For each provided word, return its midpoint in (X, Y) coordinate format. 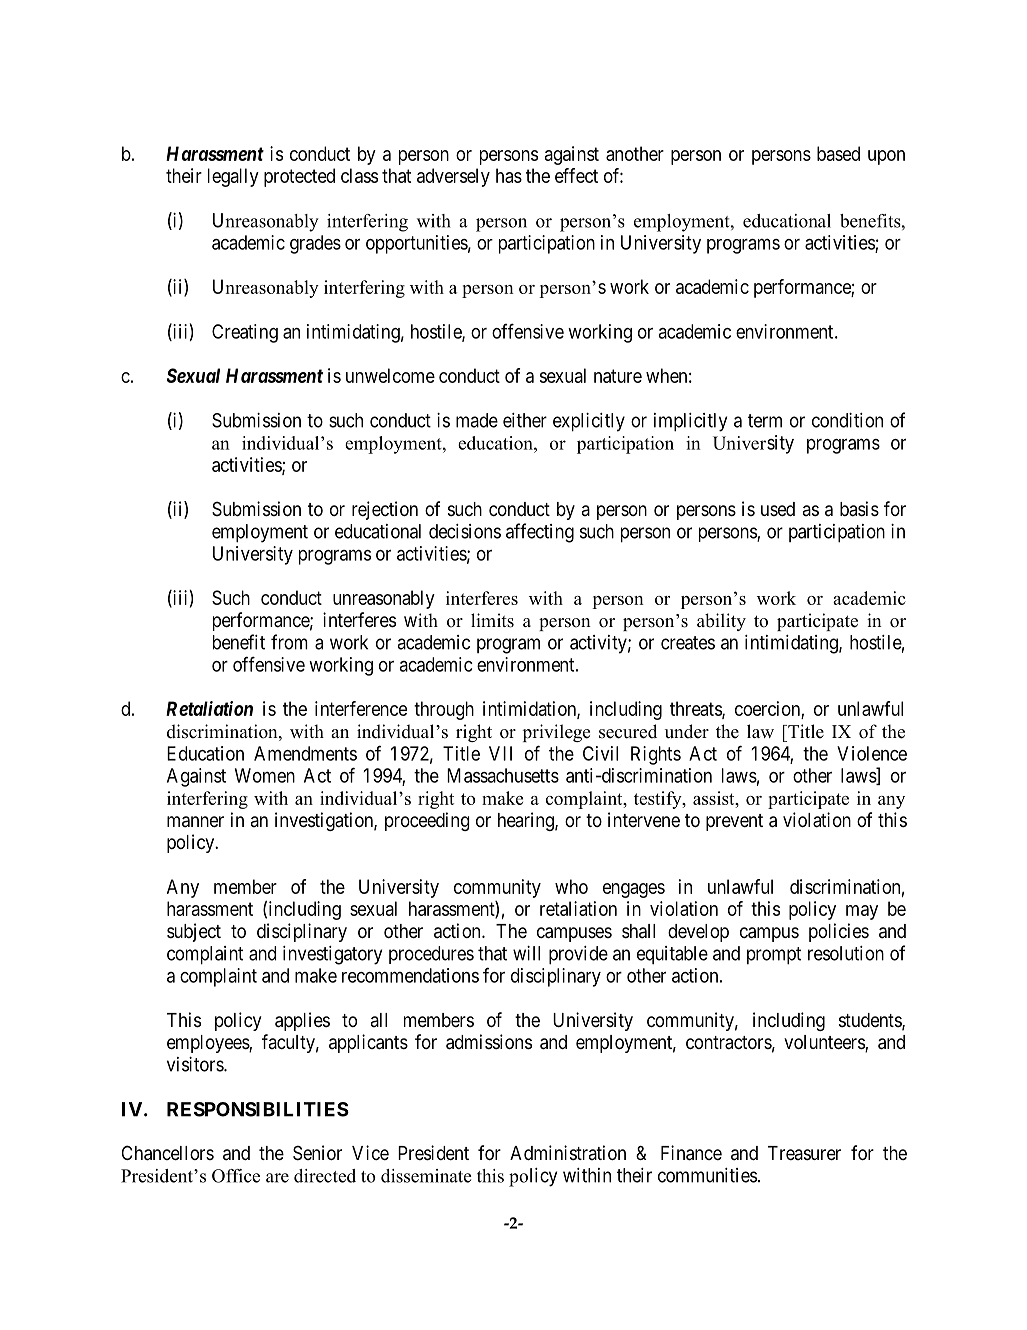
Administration (568, 1152)
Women (265, 775)
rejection (385, 510)
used (778, 509)
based (838, 153)
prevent (734, 822)
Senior (317, 1153)
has (509, 175)
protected (299, 177)
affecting (540, 533)
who (571, 886)
